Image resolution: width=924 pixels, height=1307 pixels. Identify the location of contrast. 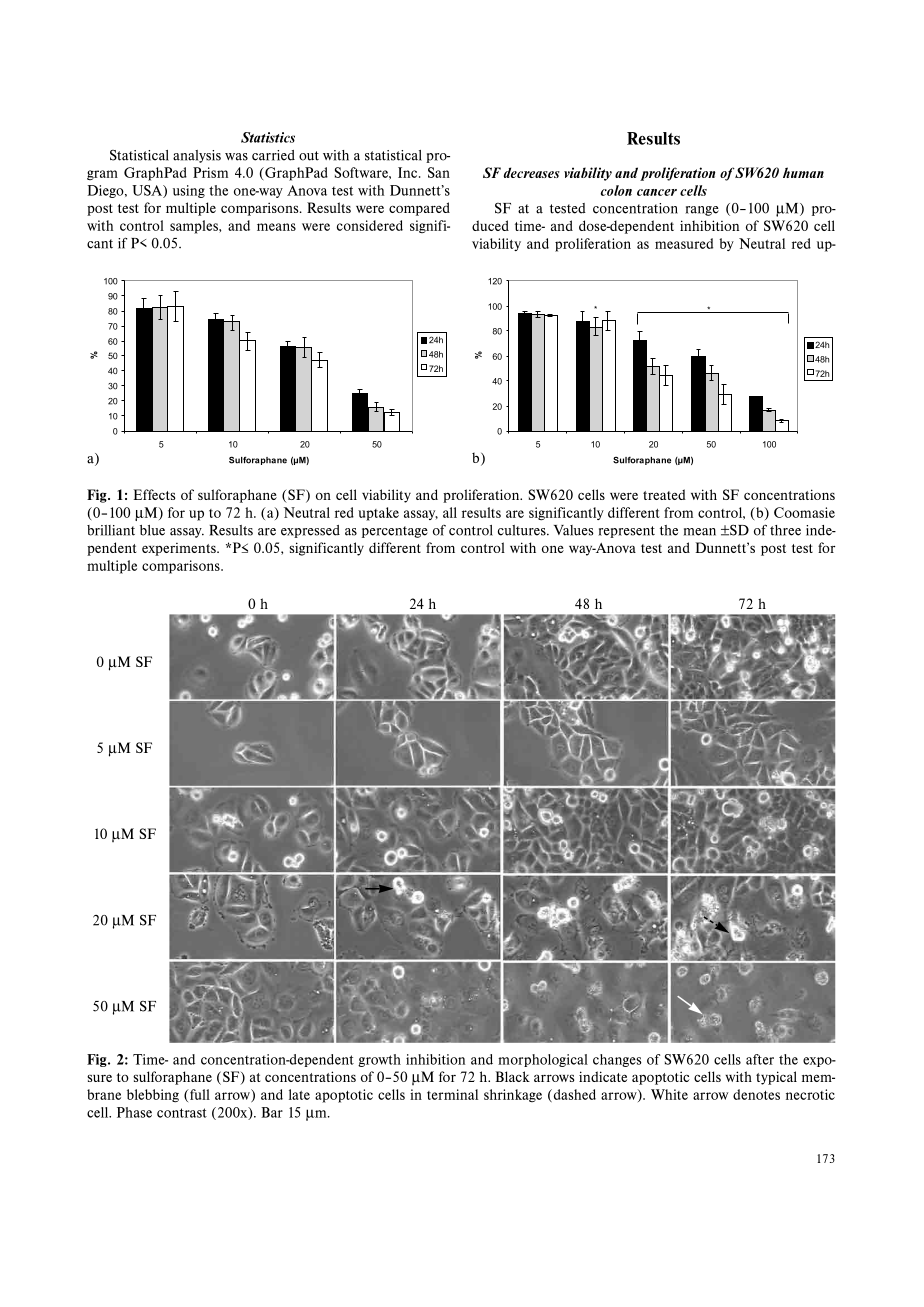
(182, 1113).
